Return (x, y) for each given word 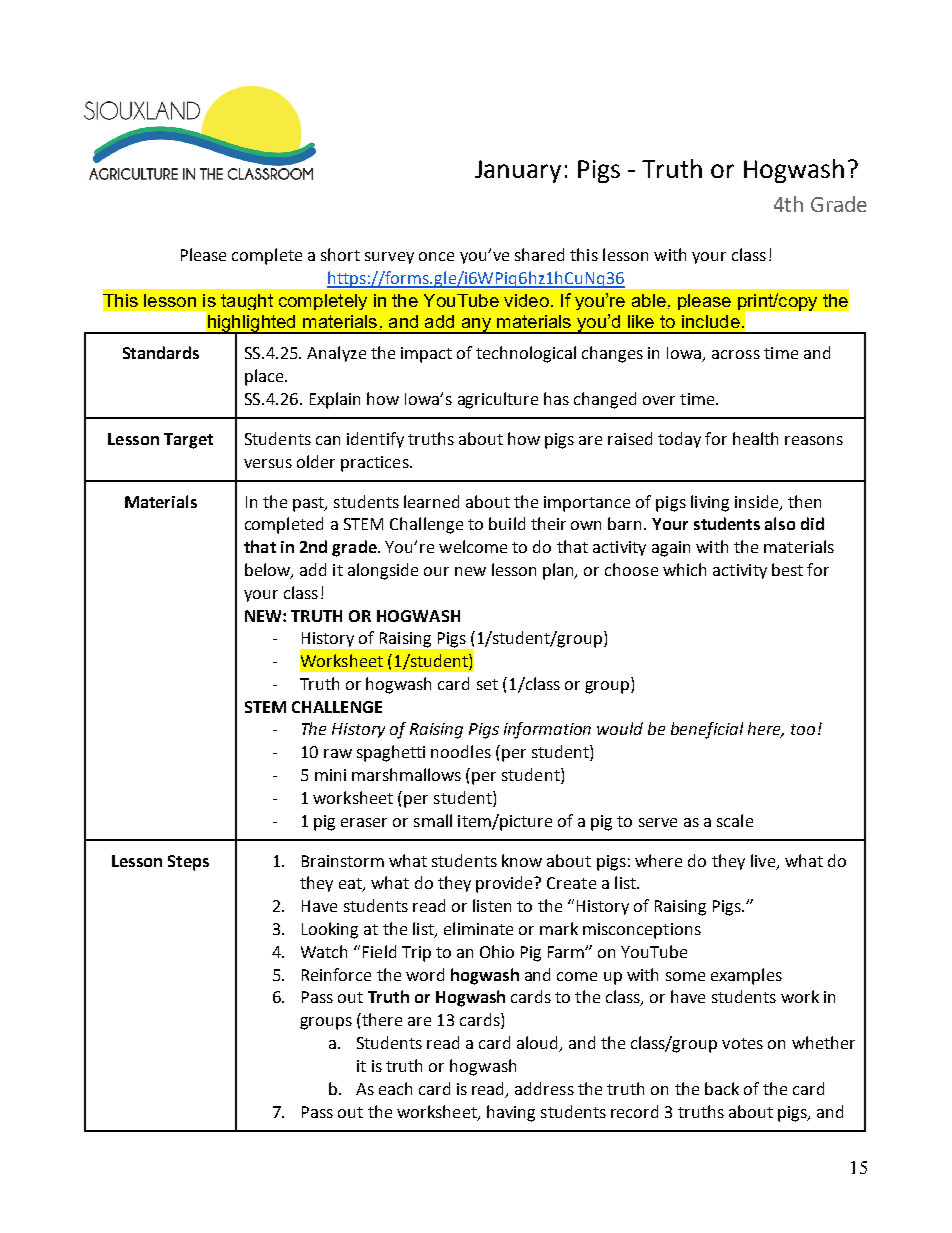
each (395, 1088)
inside (756, 501)
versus (268, 463)
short (340, 254)
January (518, 171)
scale (735, 820)
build (507, 523)
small (433, 820)
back (722, 1088)
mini (330, 775)
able (649, 300)
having (511, 1113)
